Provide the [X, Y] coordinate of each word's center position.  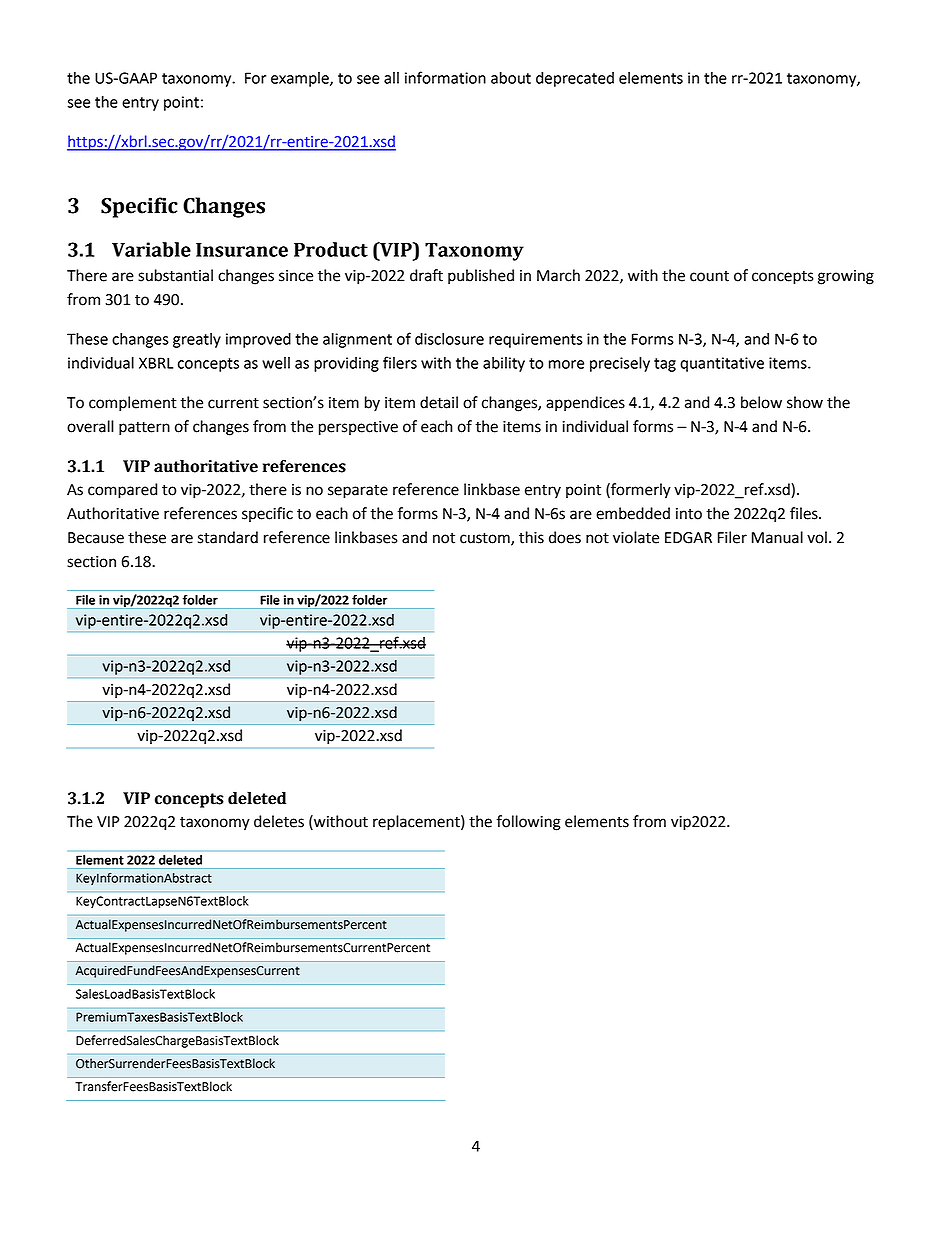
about [511, 78]
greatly [197, 340]
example [301, 79]
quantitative [722, 364]
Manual [777, 537]
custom [486, 538]
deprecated [575, 79]
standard [228, 537]
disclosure [449, 339]
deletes [279, 821]
